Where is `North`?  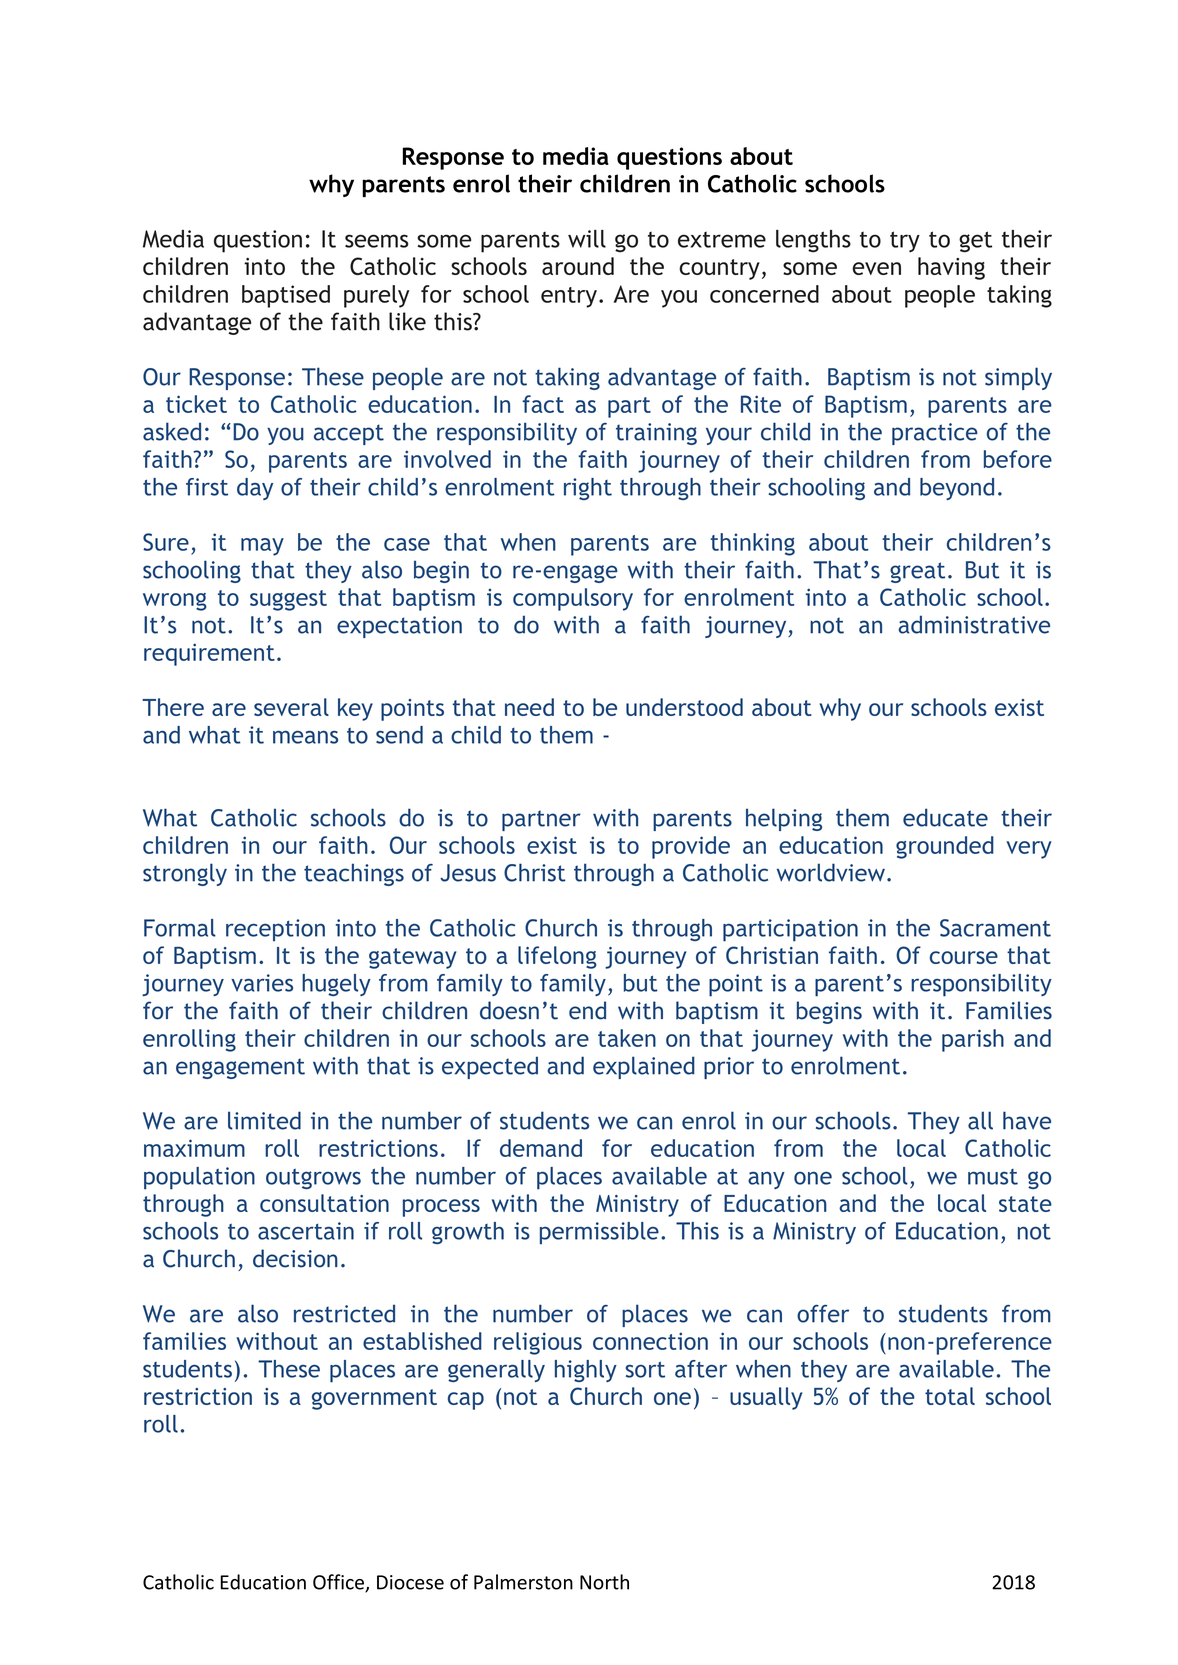 North is located at coordinates (604, 1582).
